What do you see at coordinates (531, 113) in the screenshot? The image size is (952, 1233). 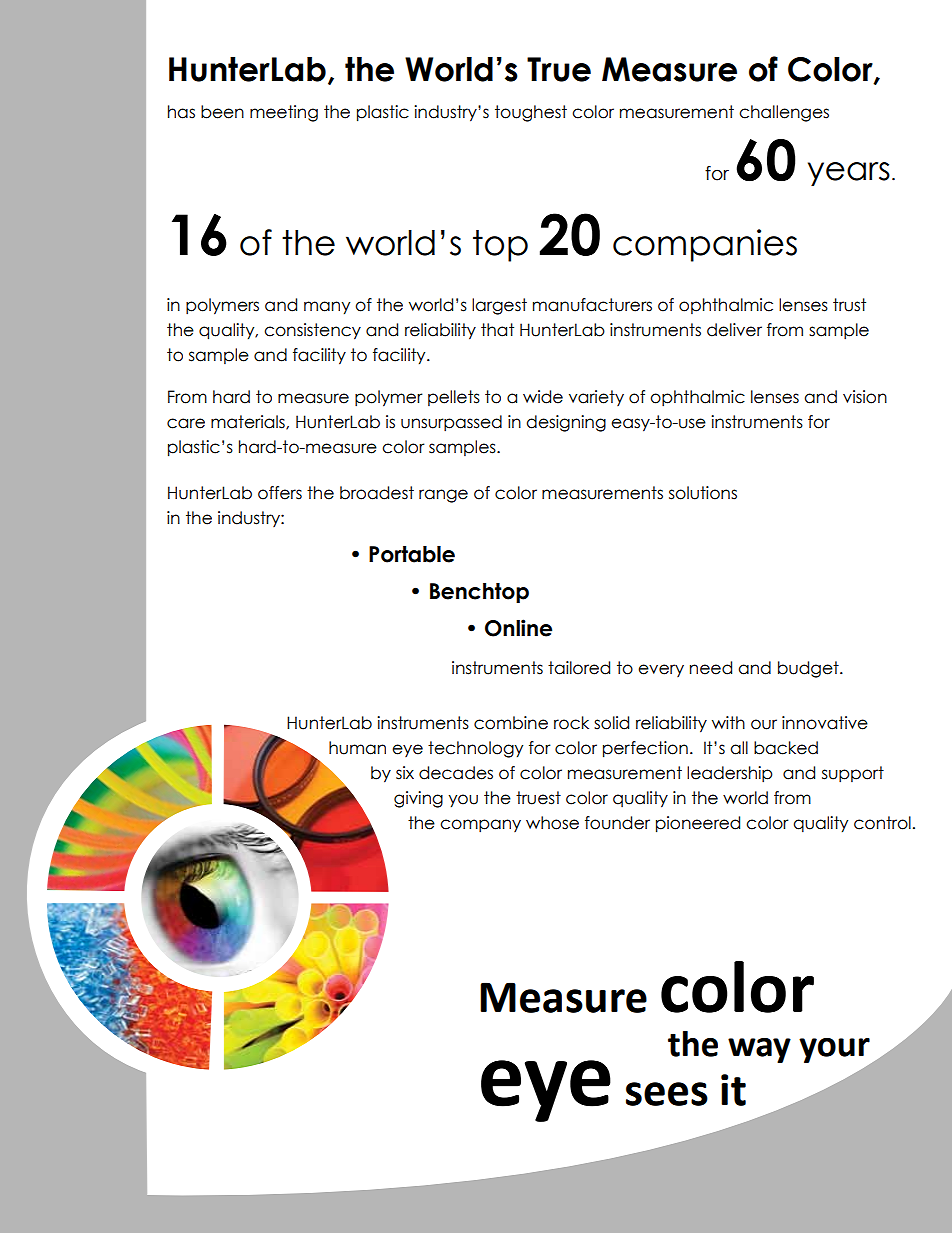 I see `toughest` at bounding box center [531, 113].
